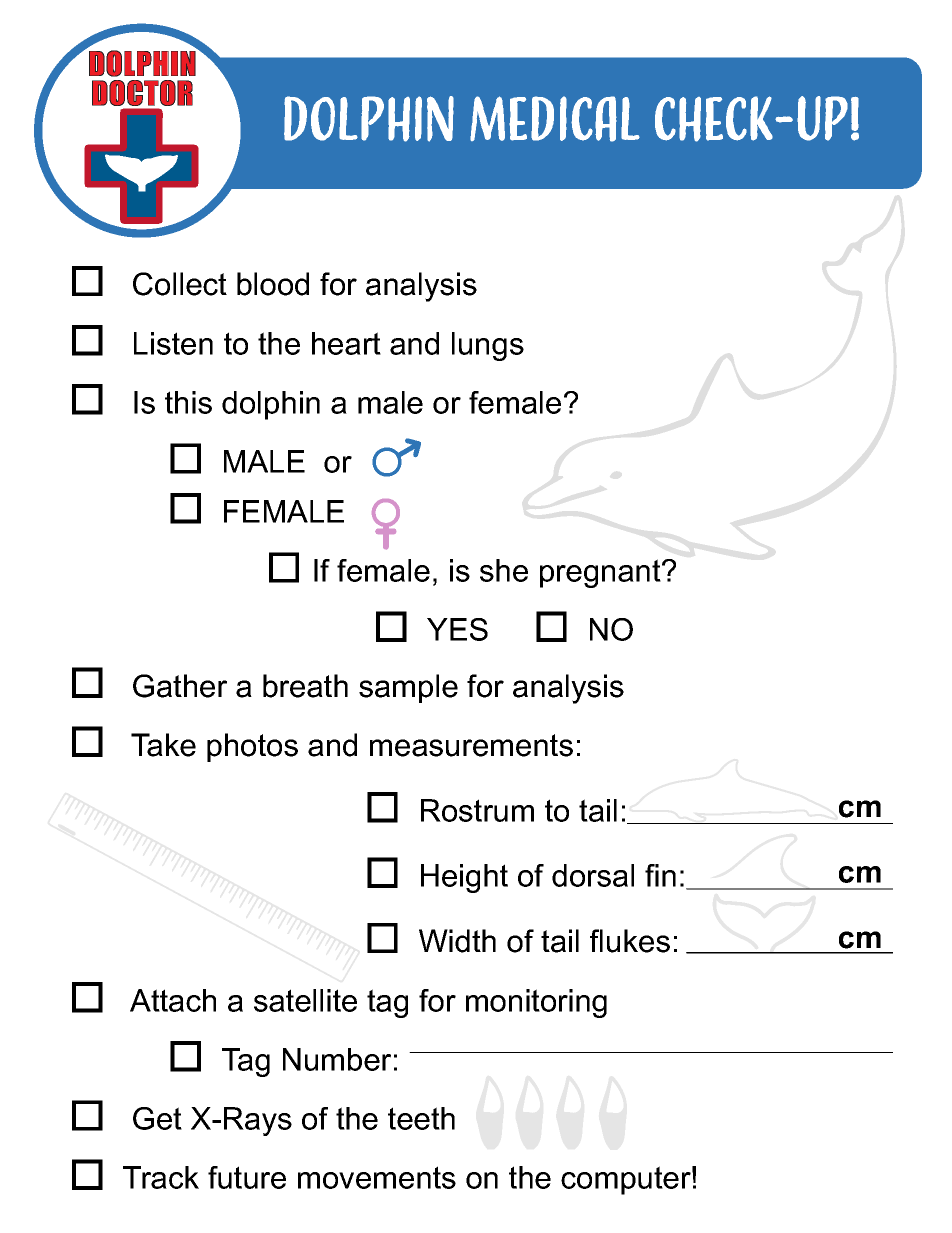  What do you see at coordinates (421, 1118) in the screenshot?
I see `teeth` at bounding box center [421, 1118].
